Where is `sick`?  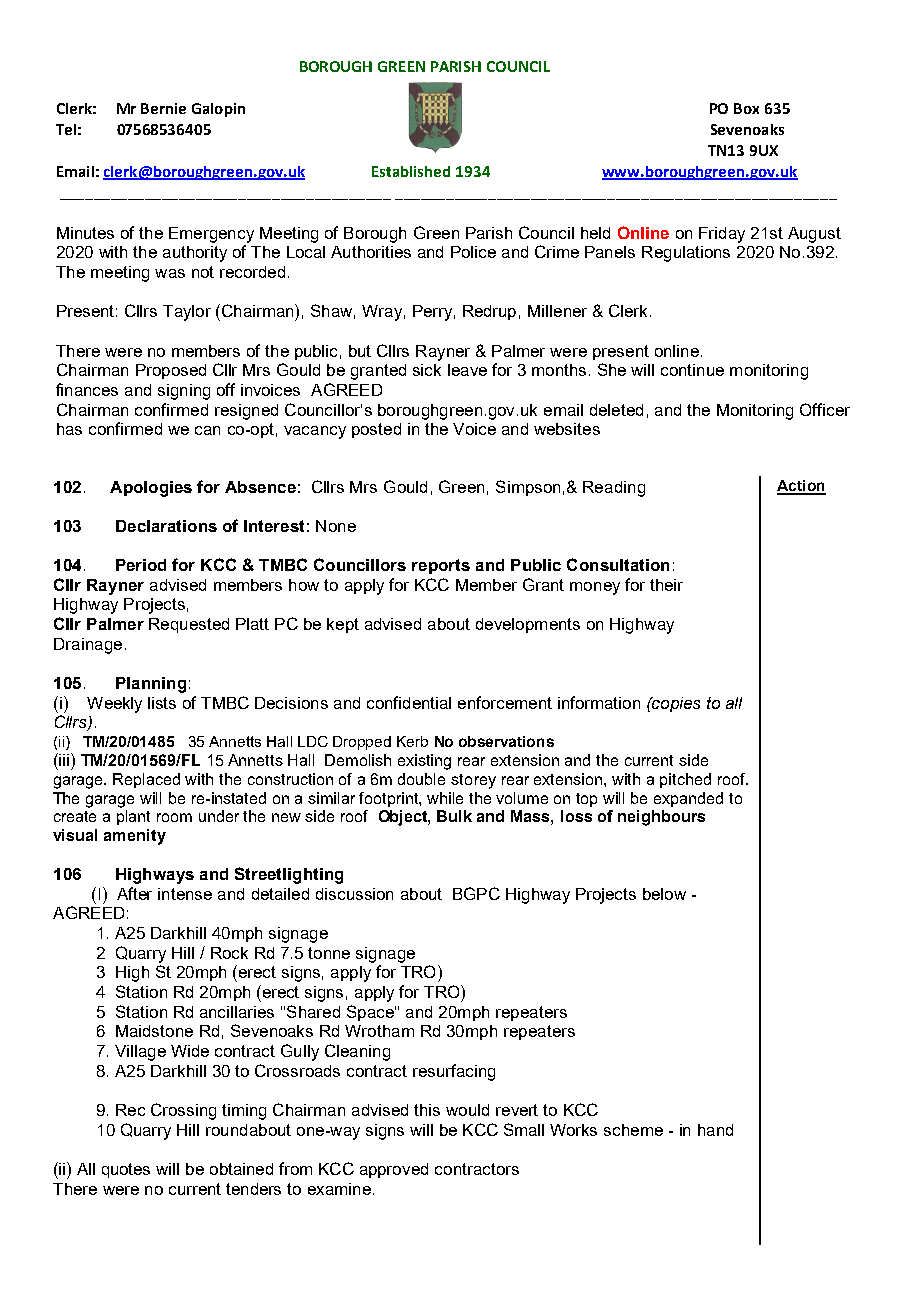
sick is located at coordinates (427, 370).
